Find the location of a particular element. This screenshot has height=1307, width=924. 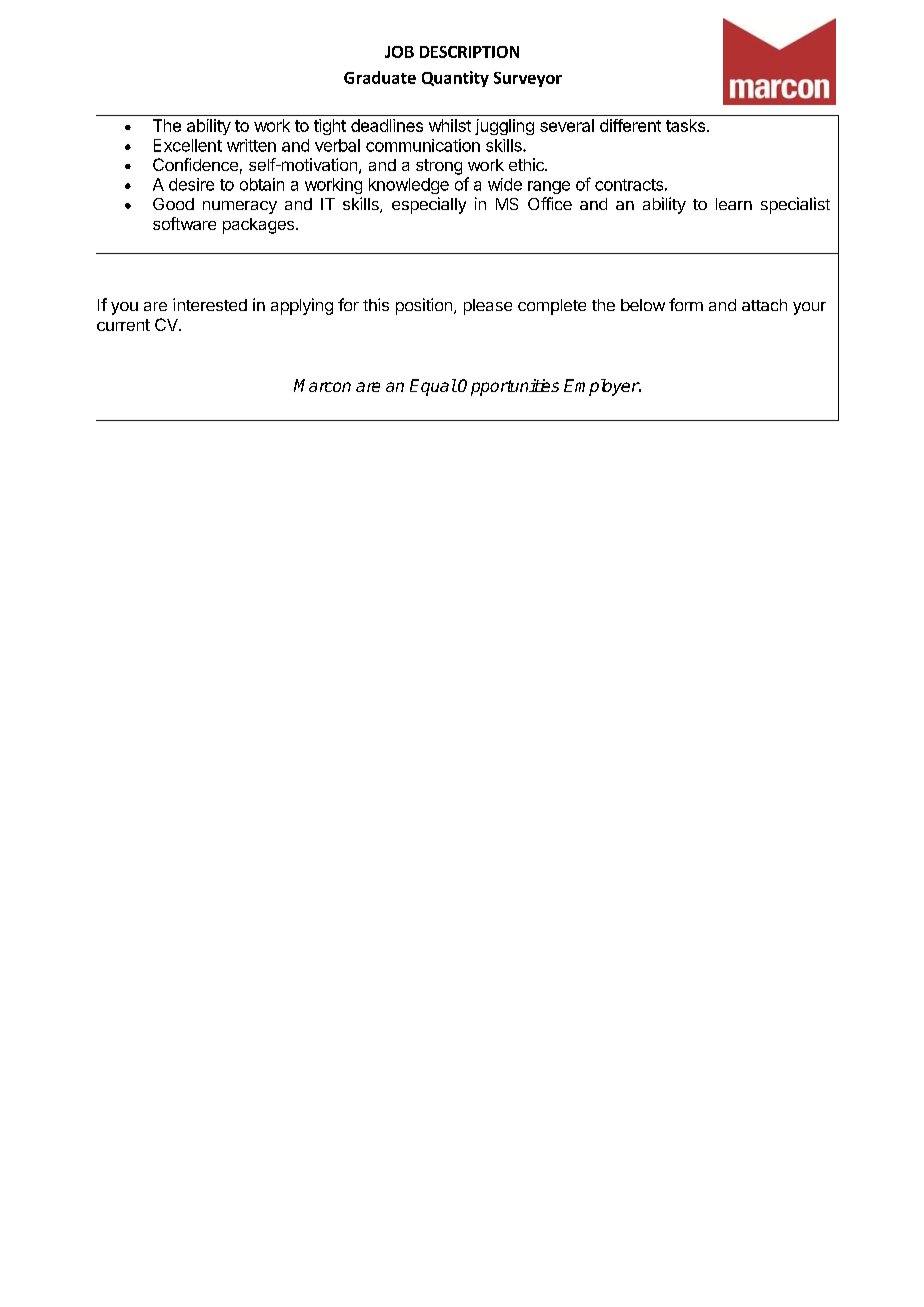

attach is located at coordinates (764, 305).
